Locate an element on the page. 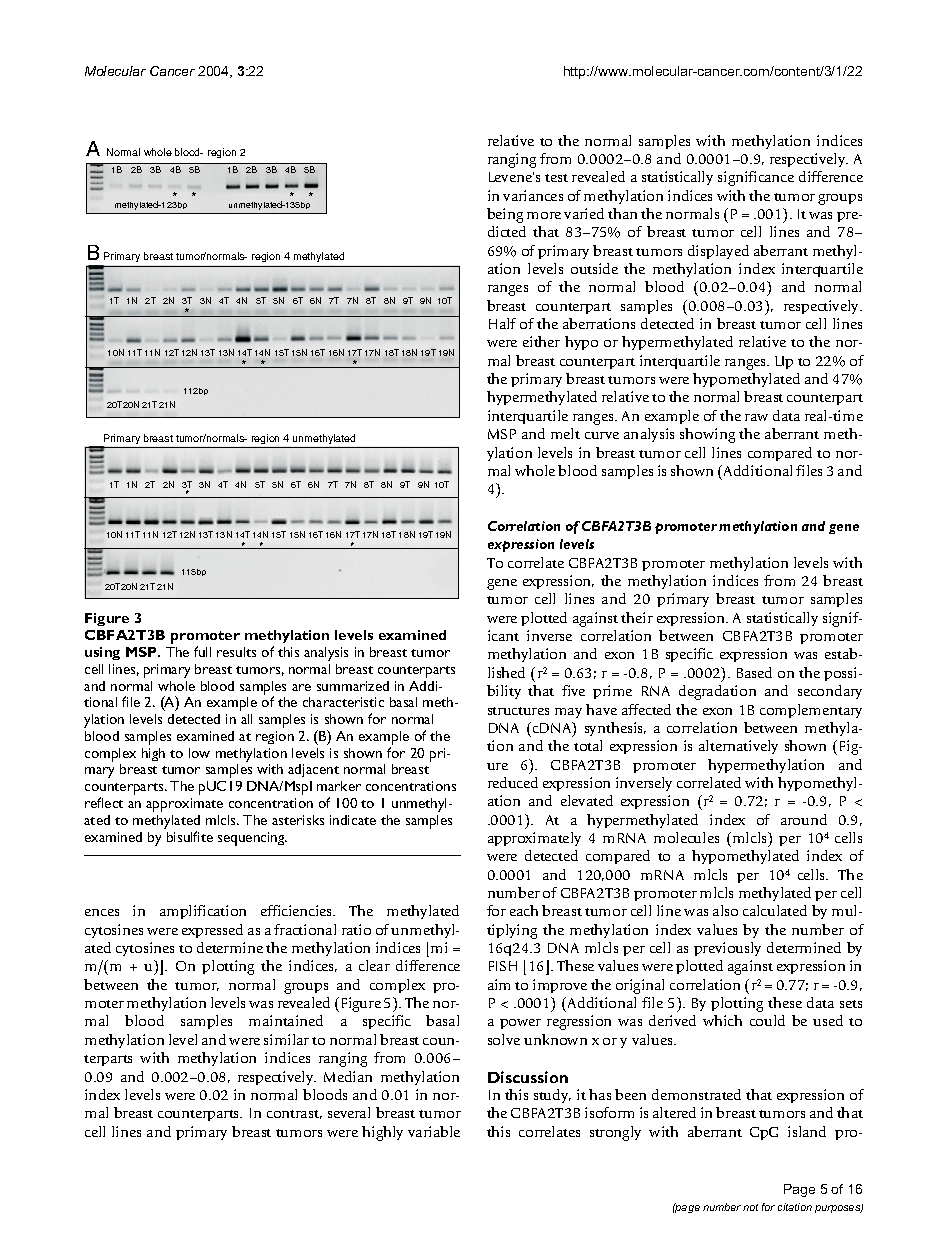  displayed is located at coordinates (718, 252).
